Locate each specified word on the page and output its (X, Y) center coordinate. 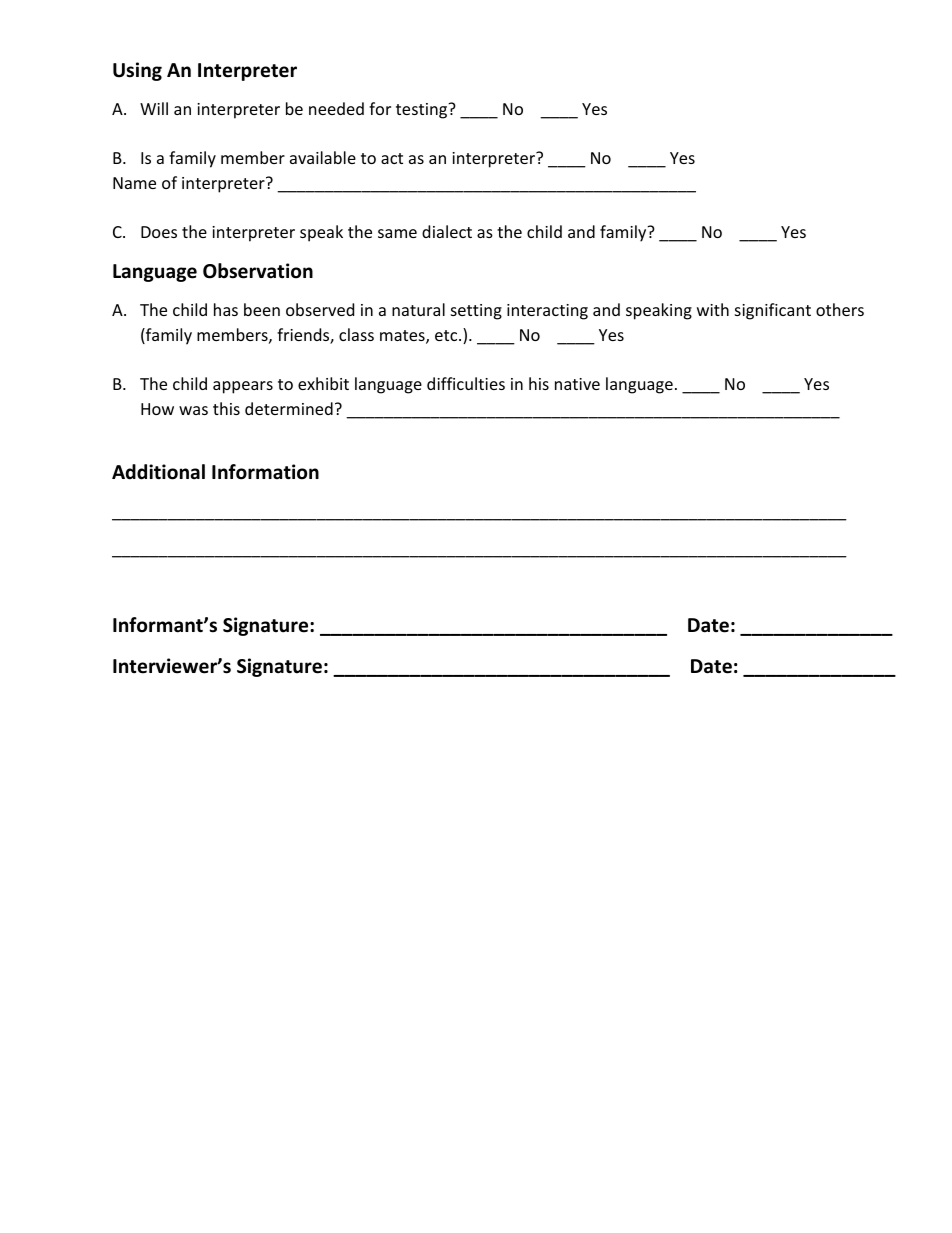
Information (265, 472)
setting (476, 312)
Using (137, 71)
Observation (258, 271)
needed (336, 108)
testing (422, 111)
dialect (447, 231)
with (713, 309)
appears (243, 387)
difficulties (466, 383)
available (323, 157)
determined (289, 408)
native (577, 384)
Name (134, 183)
